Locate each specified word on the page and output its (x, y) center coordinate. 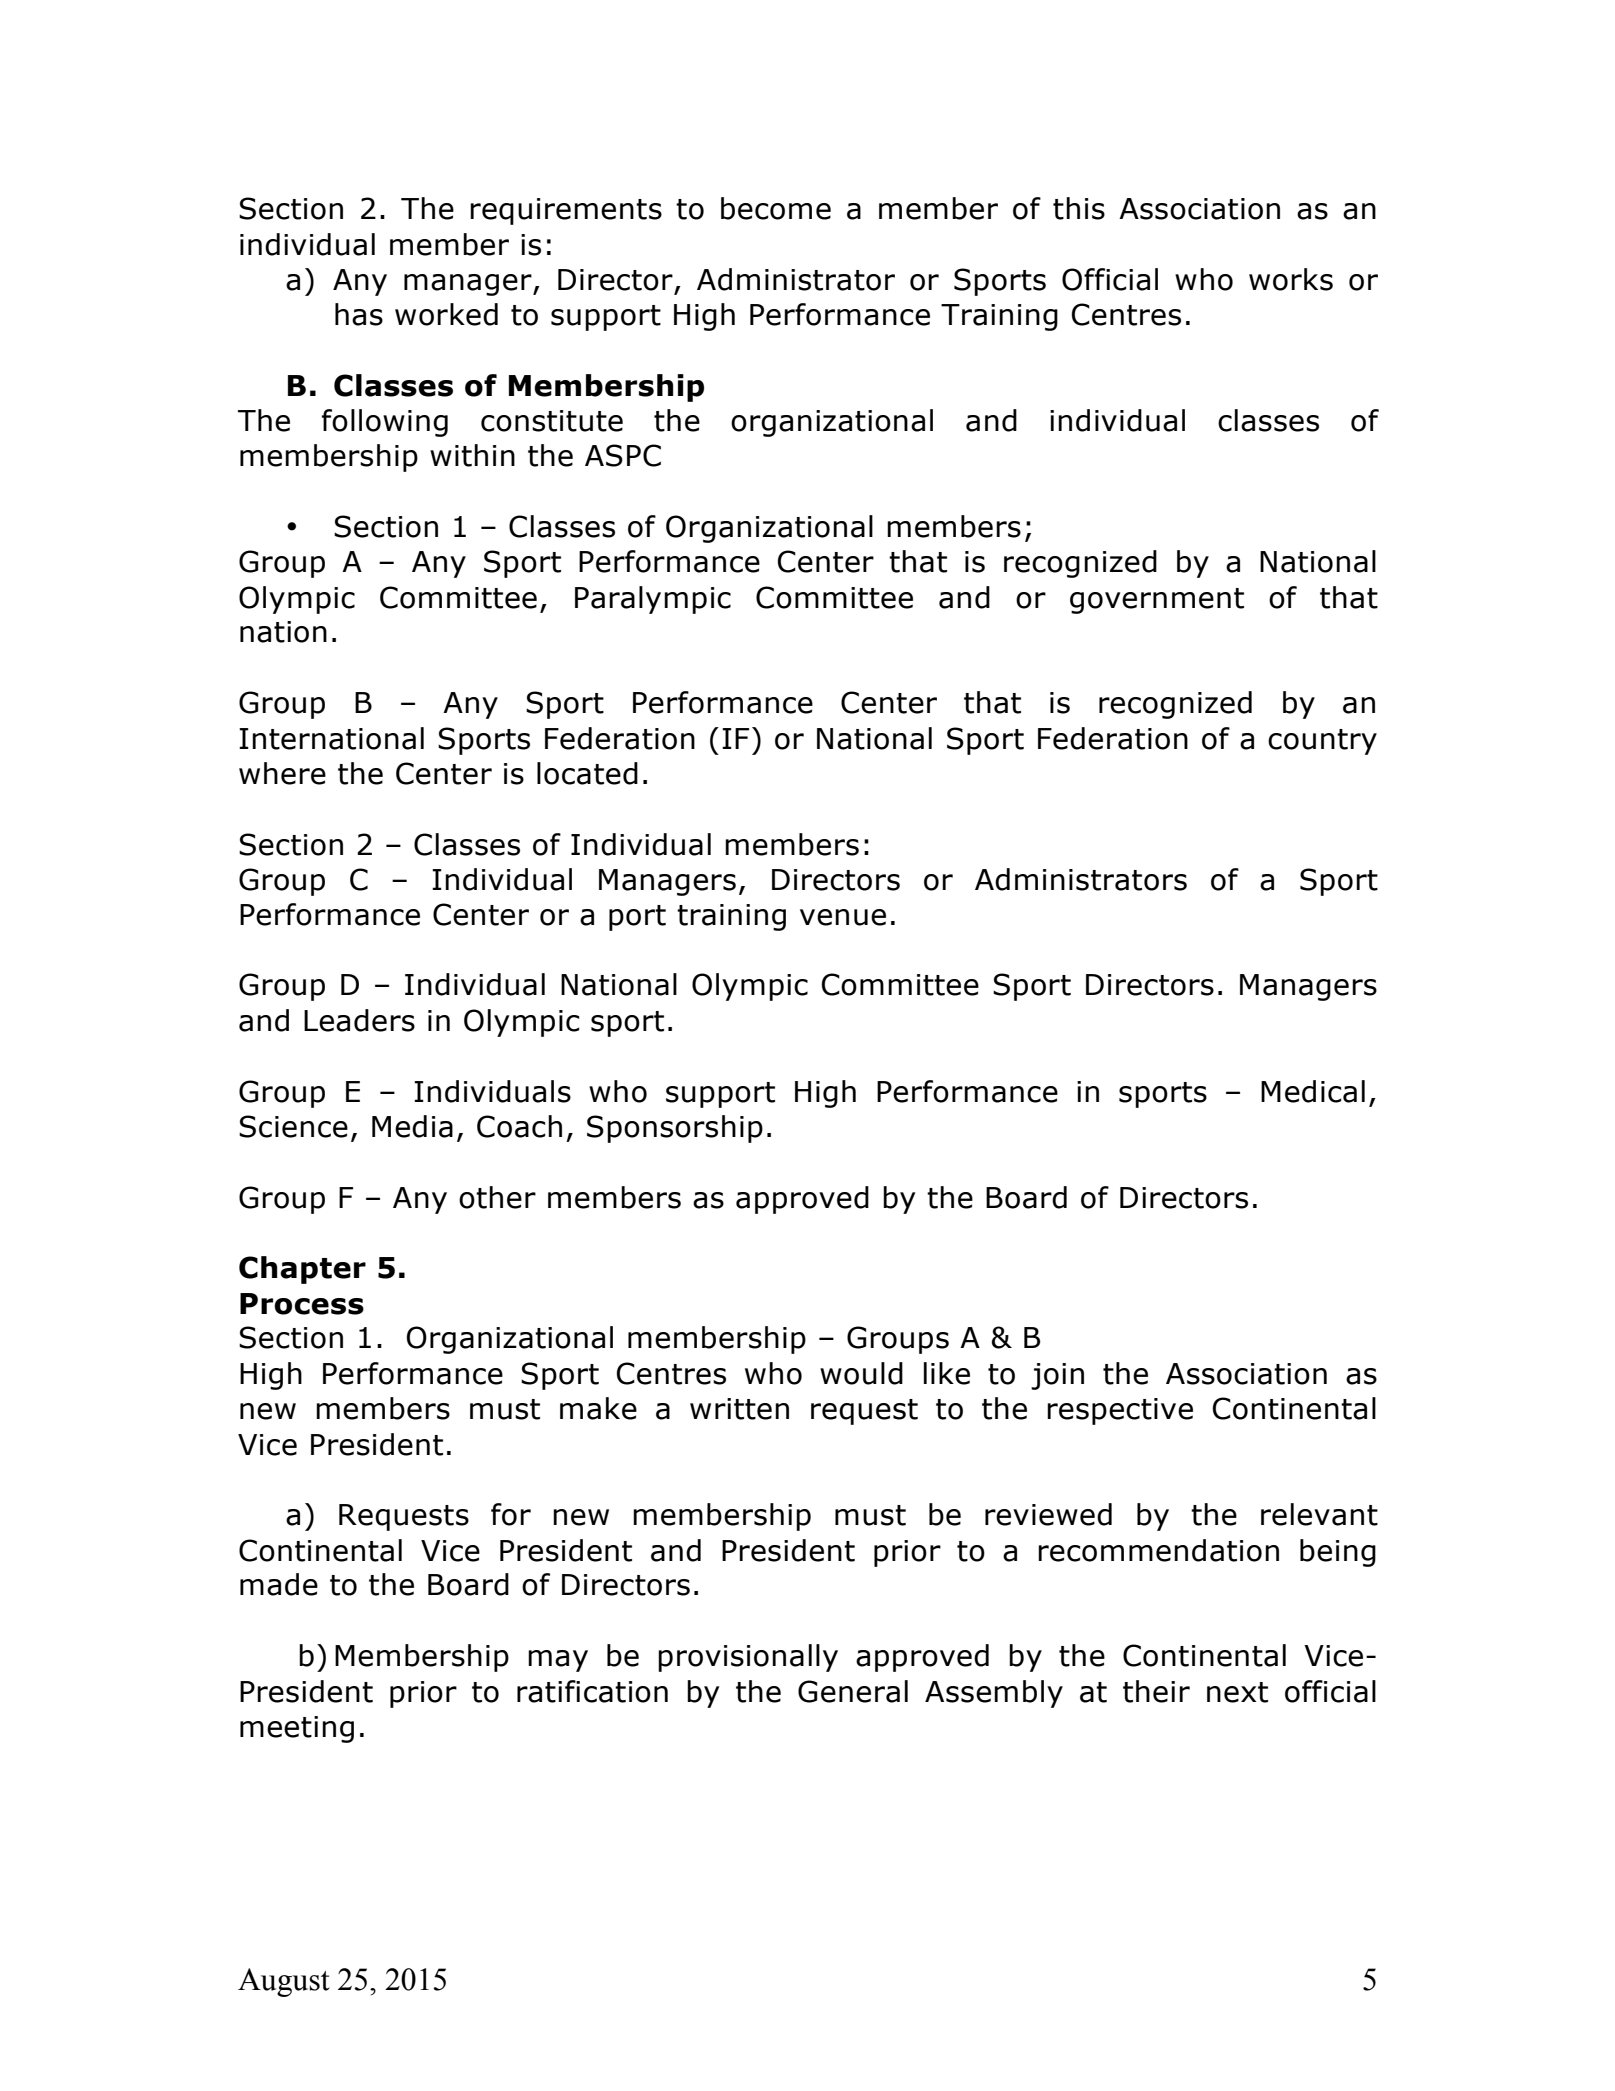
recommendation (1158, 1550)
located (587, 773)
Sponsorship (675, 1129)
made (279, 1584)
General (853, 1691)
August (284, 1982)
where (282, 773)
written (739, 1409)
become (776, 208)
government (1157, 601)
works (1291, 279)
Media (412, 1126)
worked (446, 314)
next (1237, 1692)
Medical (1313, 1091)
